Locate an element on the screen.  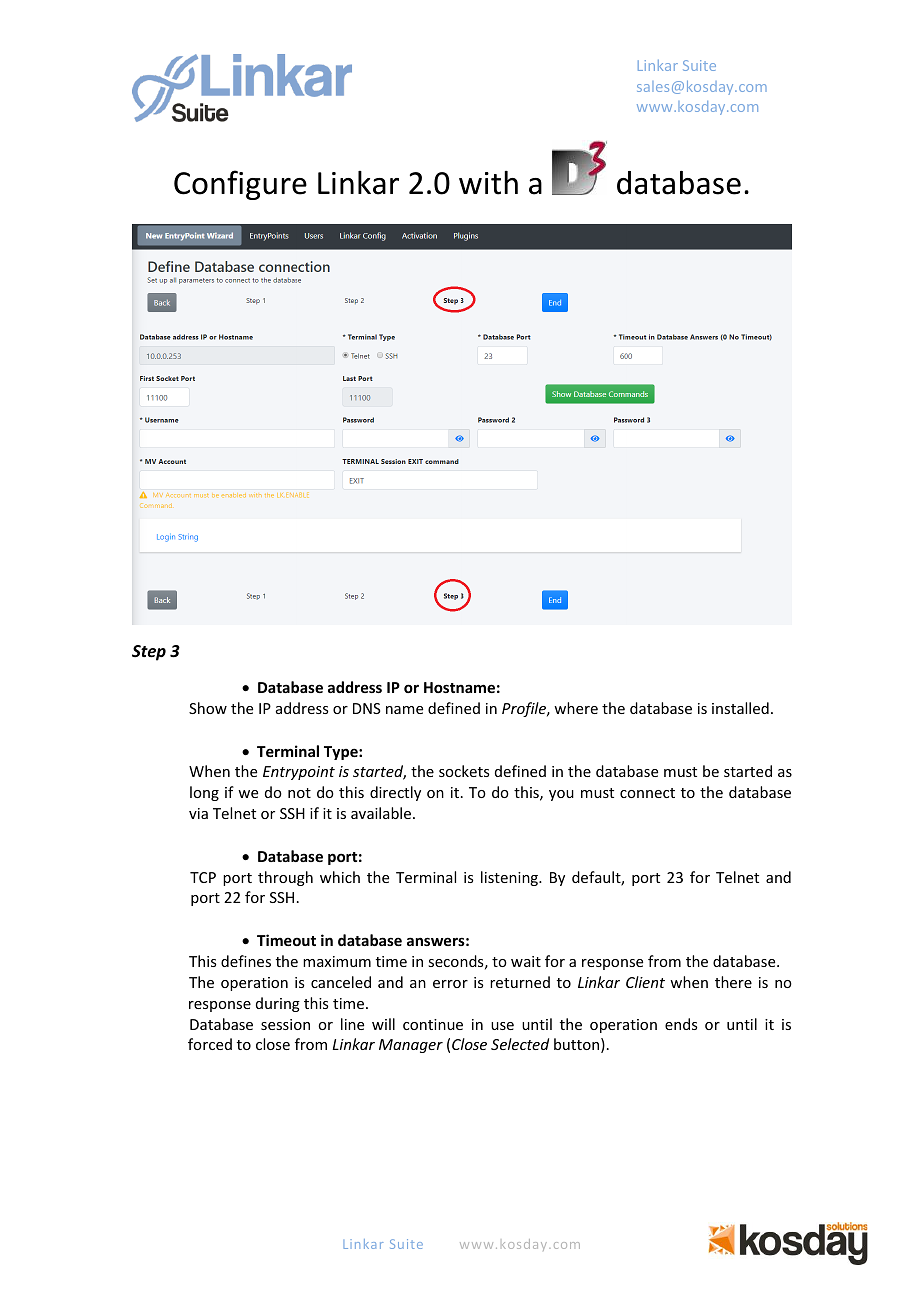
Configure is located at coordinates (240, 185).
